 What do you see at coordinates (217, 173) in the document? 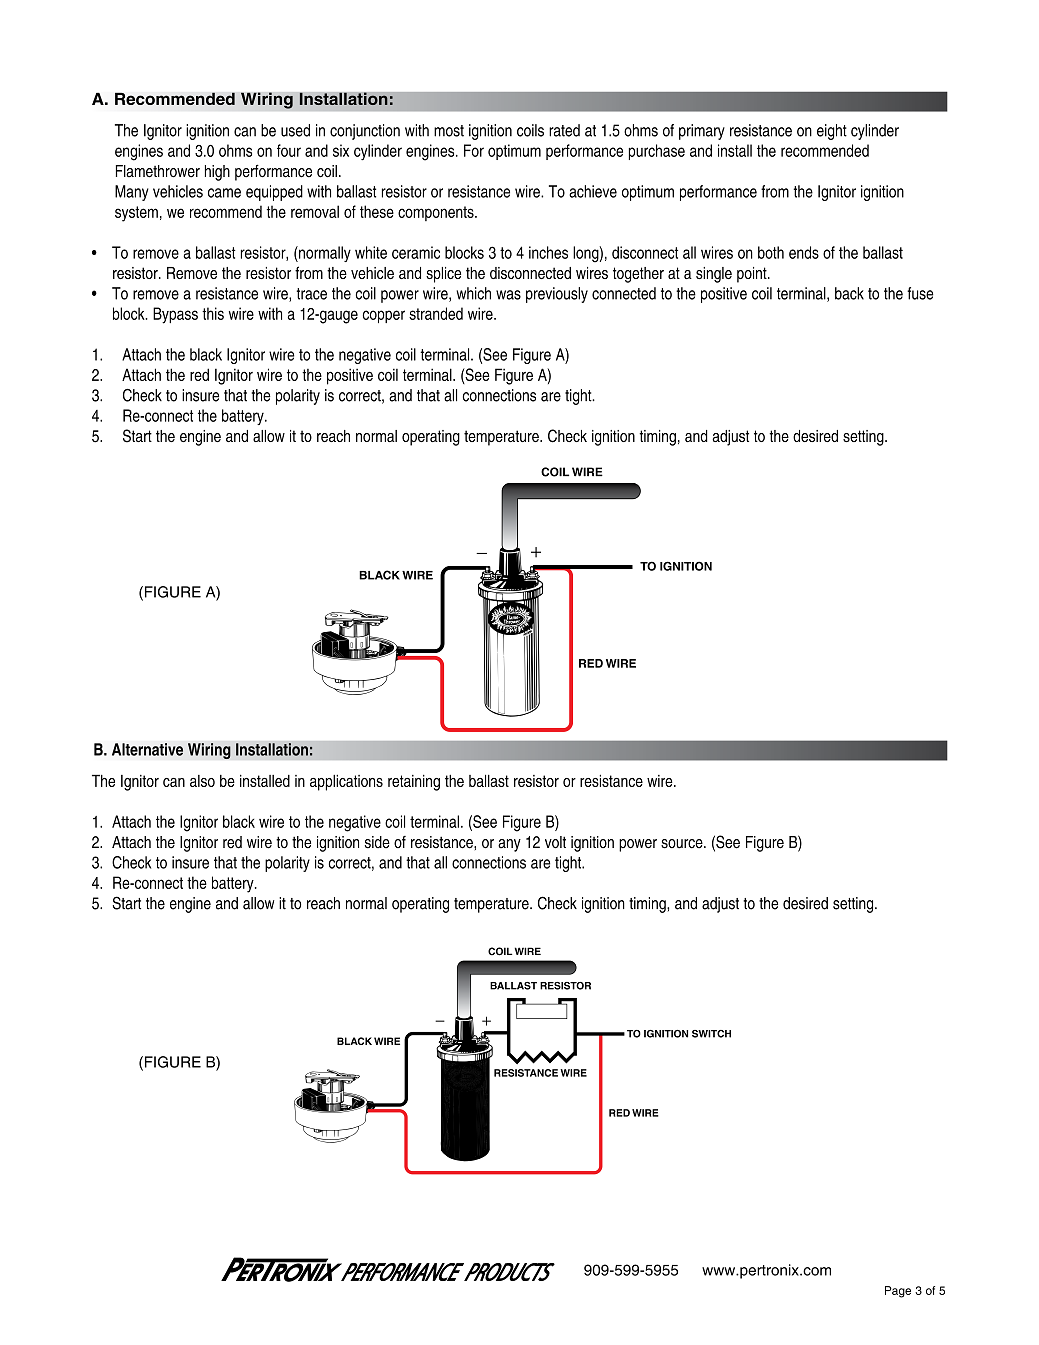
I see `high` at bounding box center [217, 173].
